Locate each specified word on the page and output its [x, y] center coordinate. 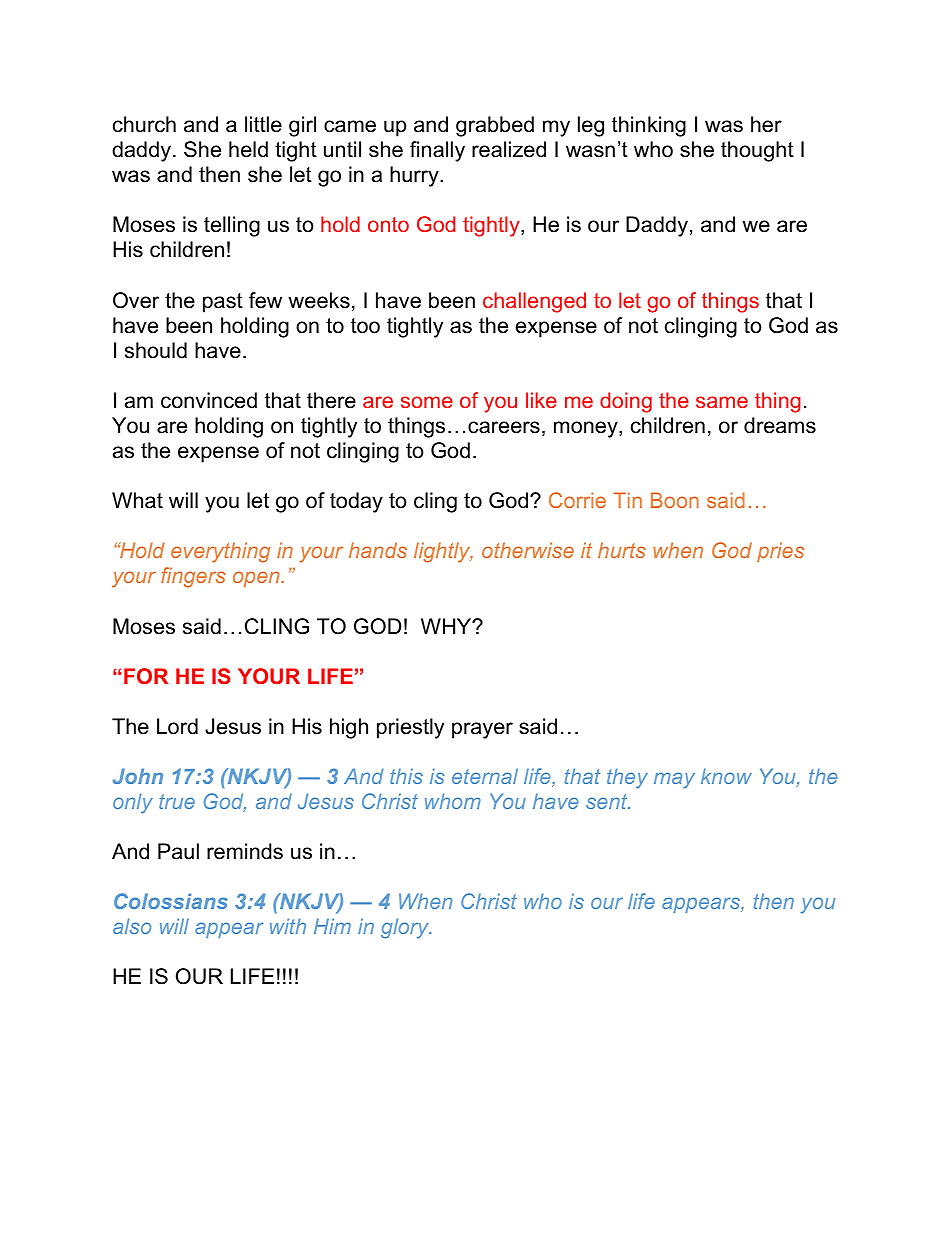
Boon [675, 500]
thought [757, 151]
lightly [443, 552]
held [248, 149]
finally [437, 151]
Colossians [171, 901]
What [137, 500]
